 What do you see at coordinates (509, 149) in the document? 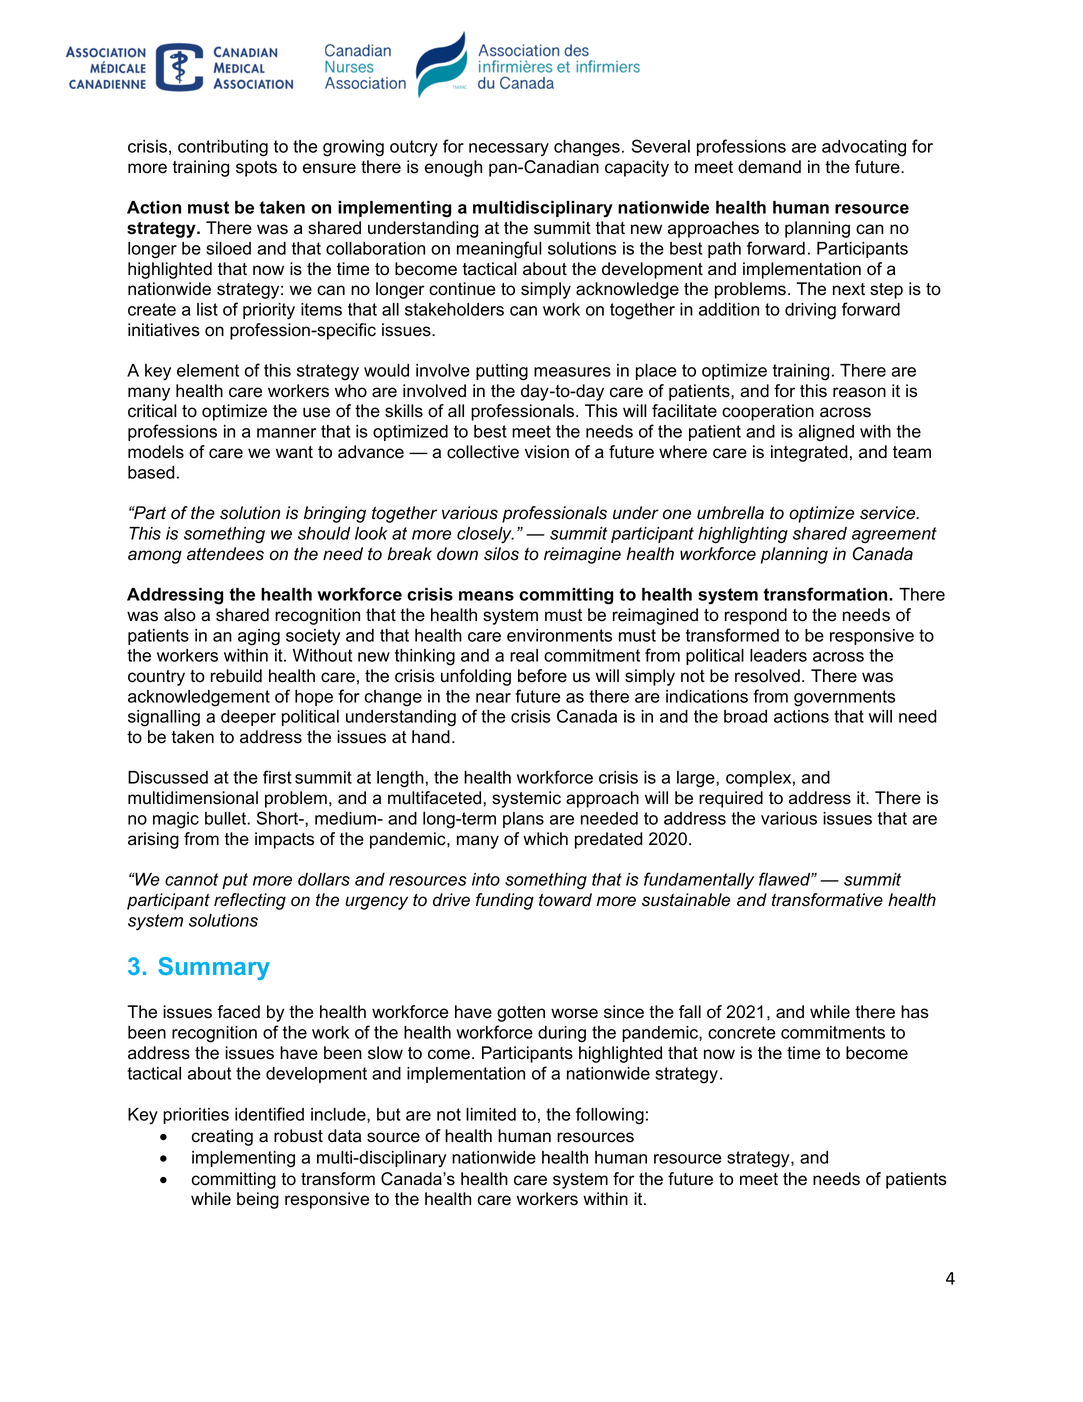
I see `necessary` at bounding box center [509, 149].
